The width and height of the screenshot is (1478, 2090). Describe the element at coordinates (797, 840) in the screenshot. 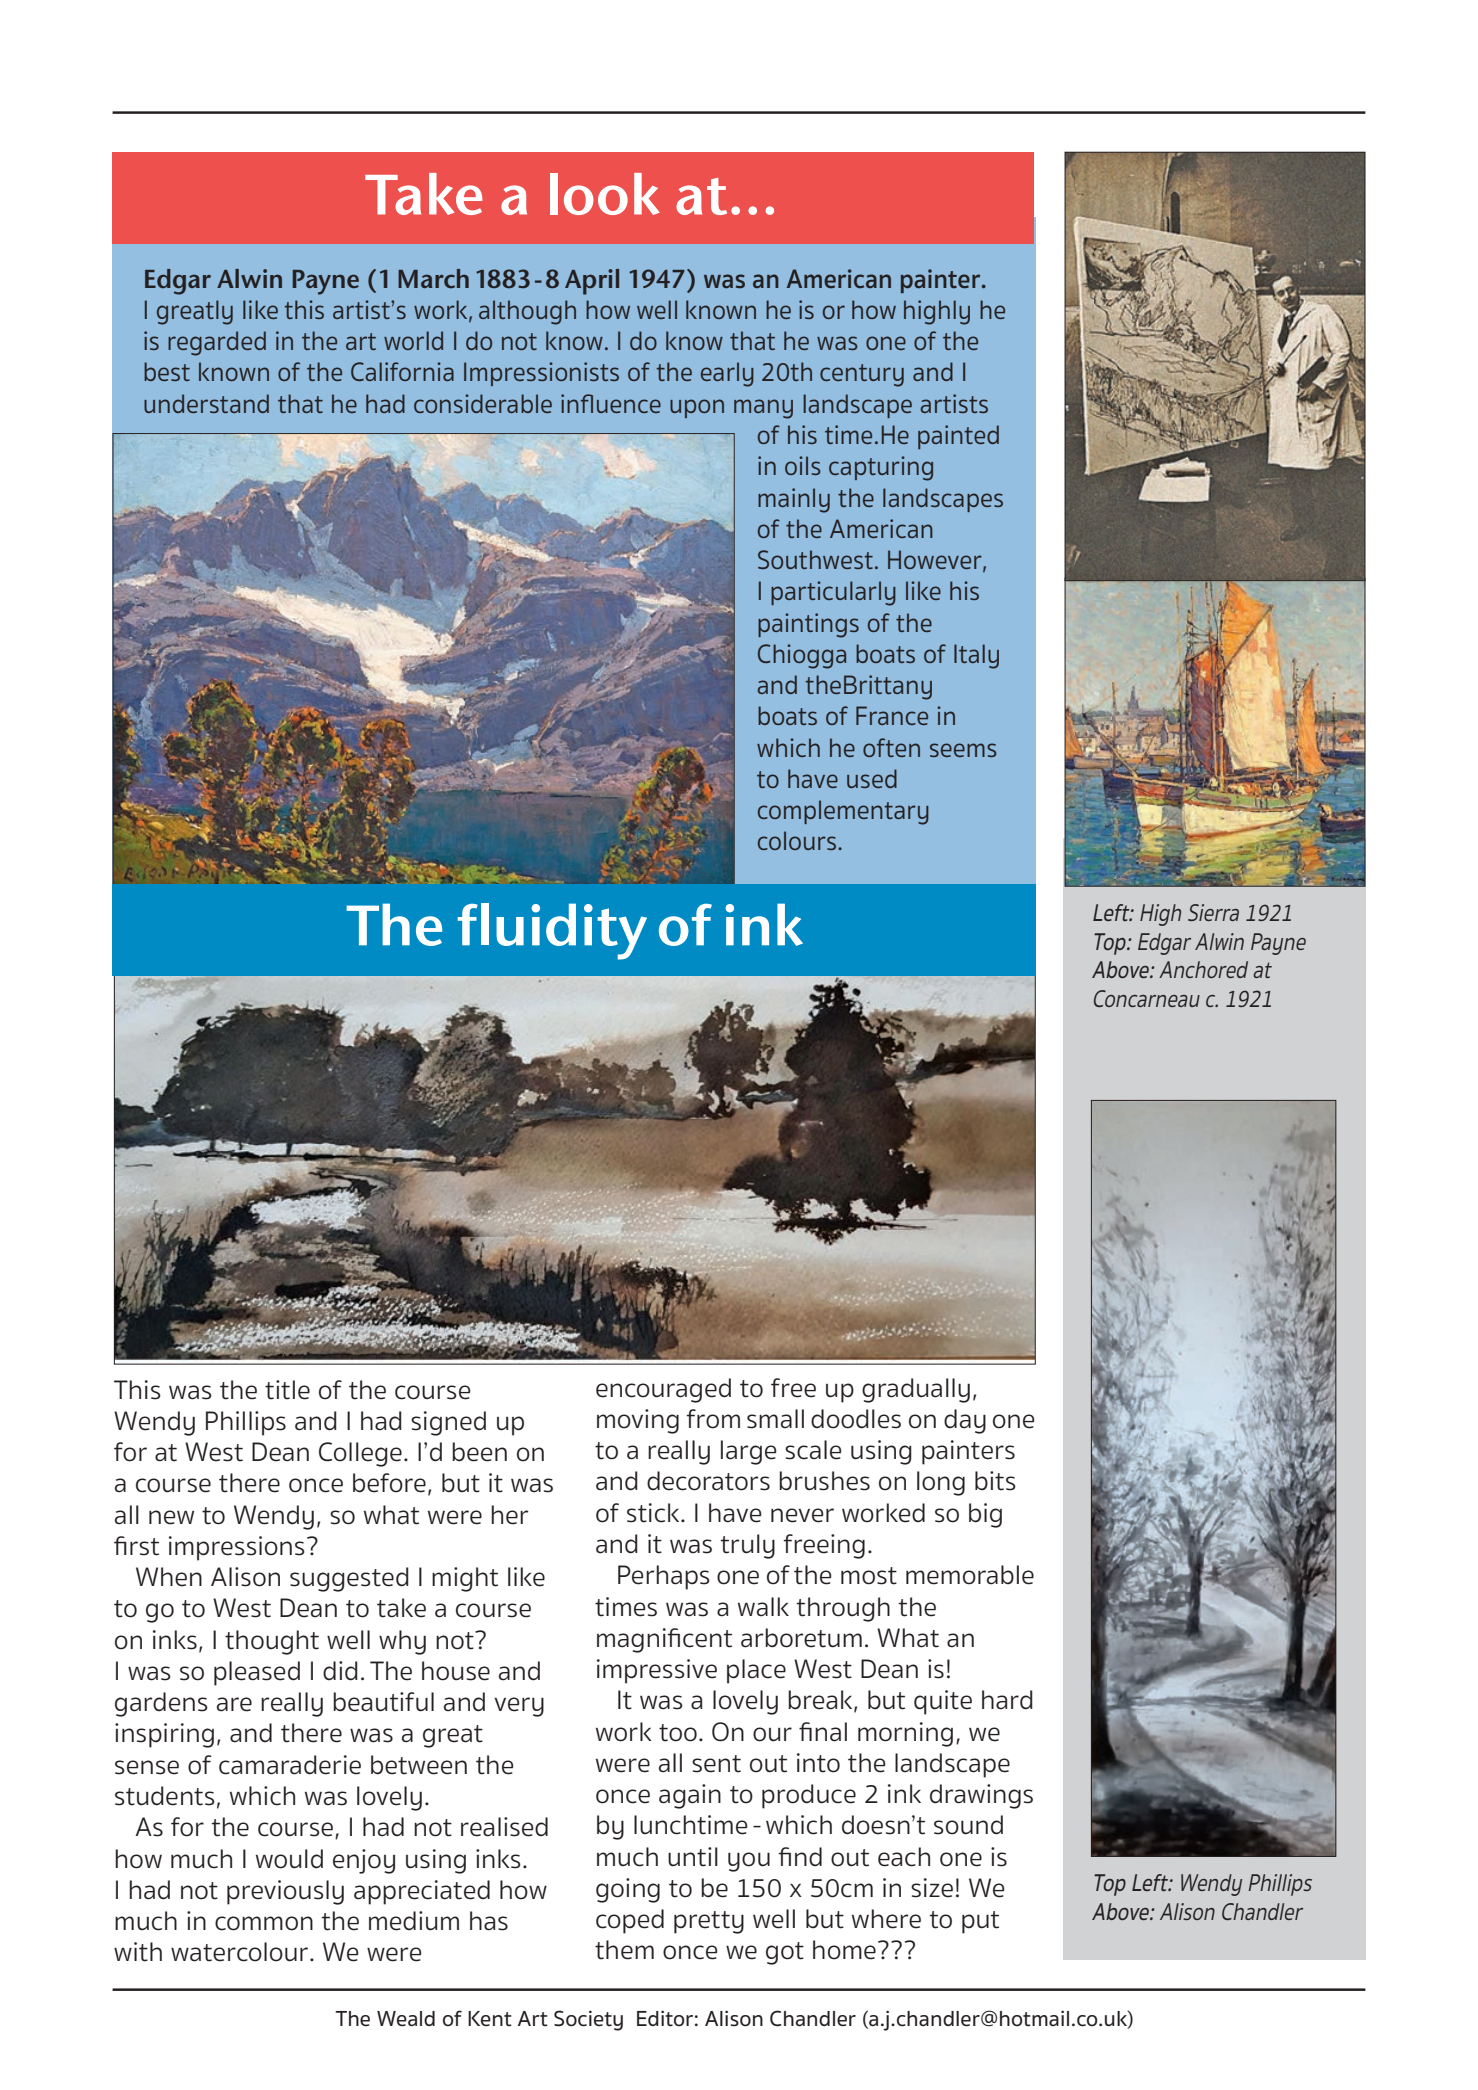

I see `colours` at that location.
